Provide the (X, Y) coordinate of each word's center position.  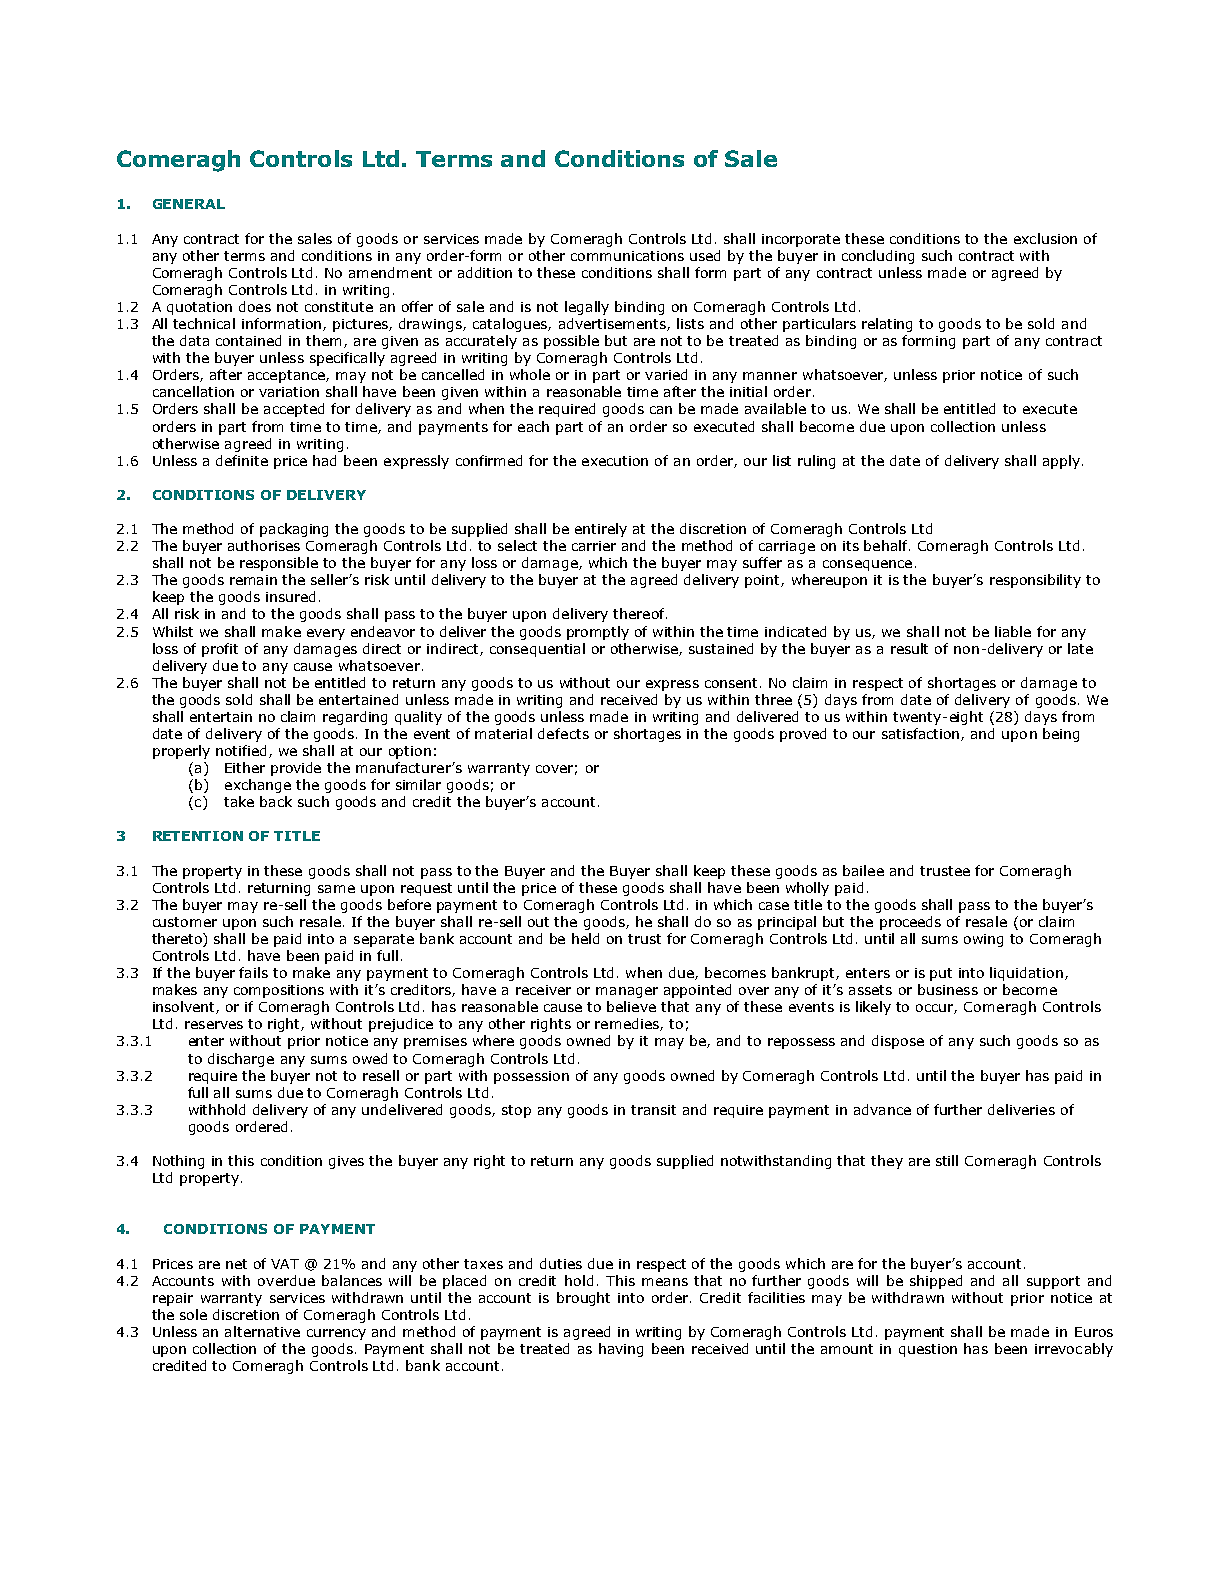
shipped (936, 1282)
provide (296, 769)
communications (627, 256)
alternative (262, 1331)
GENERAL (189, 204)
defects (563, 733)
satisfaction (922, 734)
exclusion (1045, 238)
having (621, 1350)
